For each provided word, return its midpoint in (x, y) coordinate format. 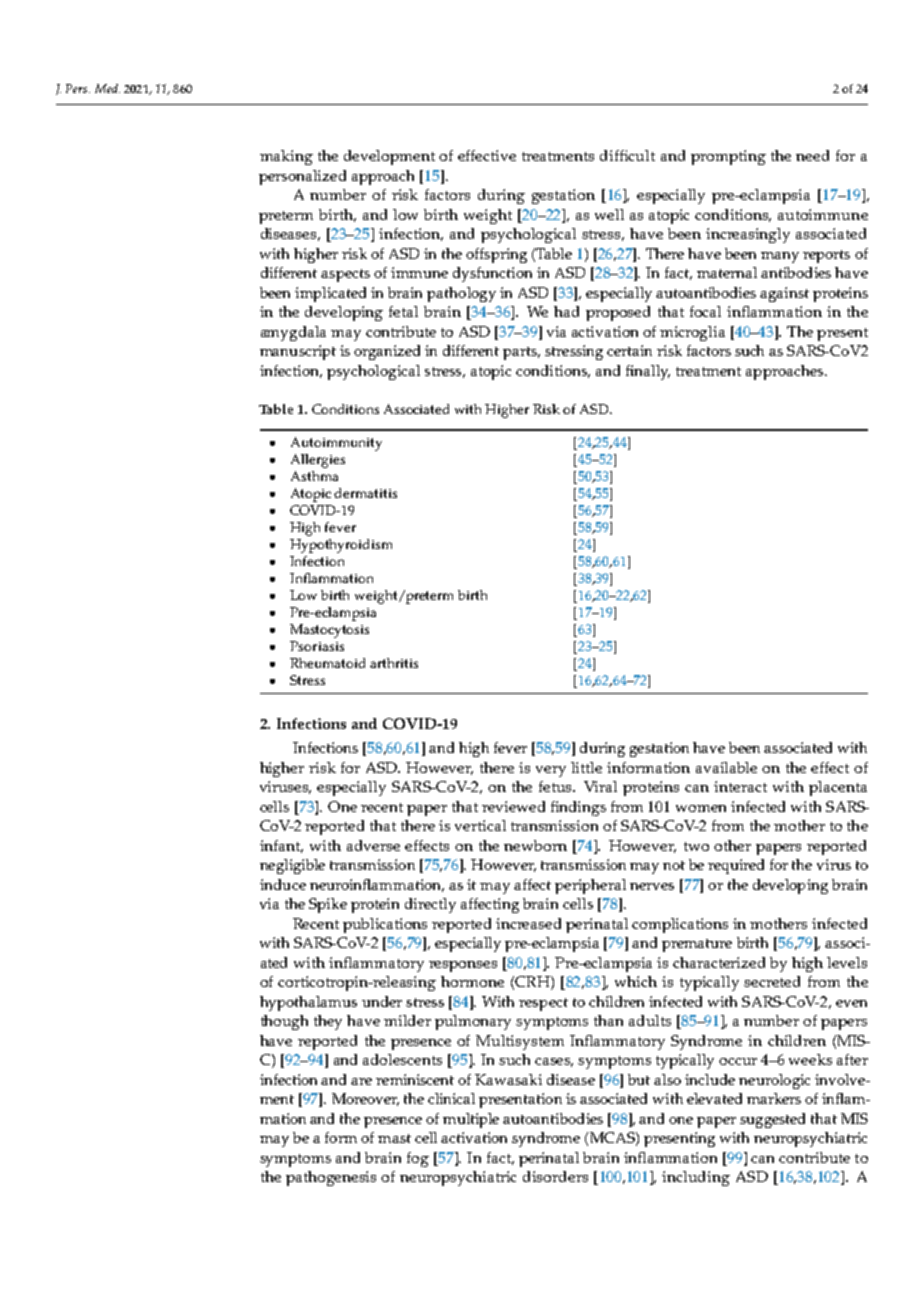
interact (740, 786)
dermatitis (365, 493)
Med (107, 88)
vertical (480, 825)
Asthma (314, 476)
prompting (728, 157)
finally (648, 372)
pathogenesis (331, 1178)
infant (281, 846)
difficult (627, 155)
